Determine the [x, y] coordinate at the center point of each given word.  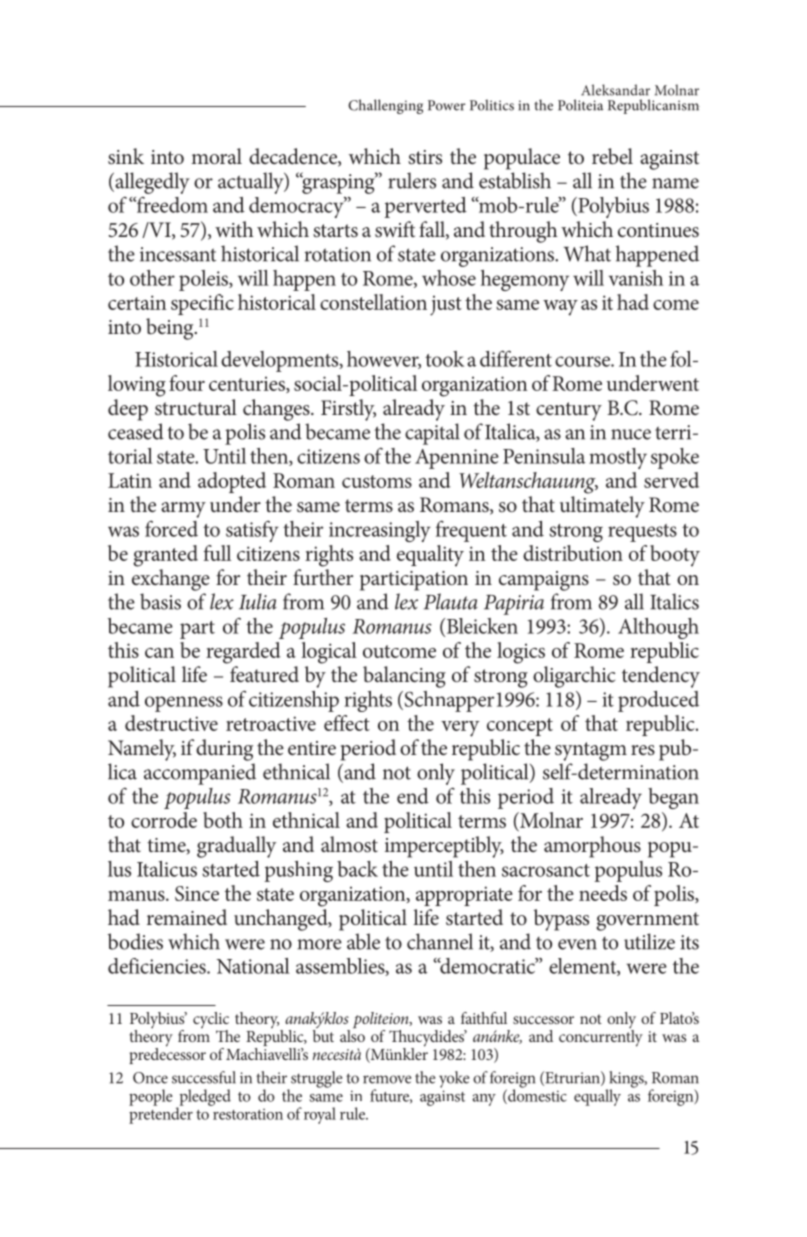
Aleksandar [615, 90]
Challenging [385, 106]
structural [196, 407]
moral [216, 156]
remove [387, 1079]
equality [430, 556]
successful [204, 1077]
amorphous [592, 847]
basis [160, 601]
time [167, 846]
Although [658, 628]
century [569, 411]
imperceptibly [444, 847]
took [444, 359]
